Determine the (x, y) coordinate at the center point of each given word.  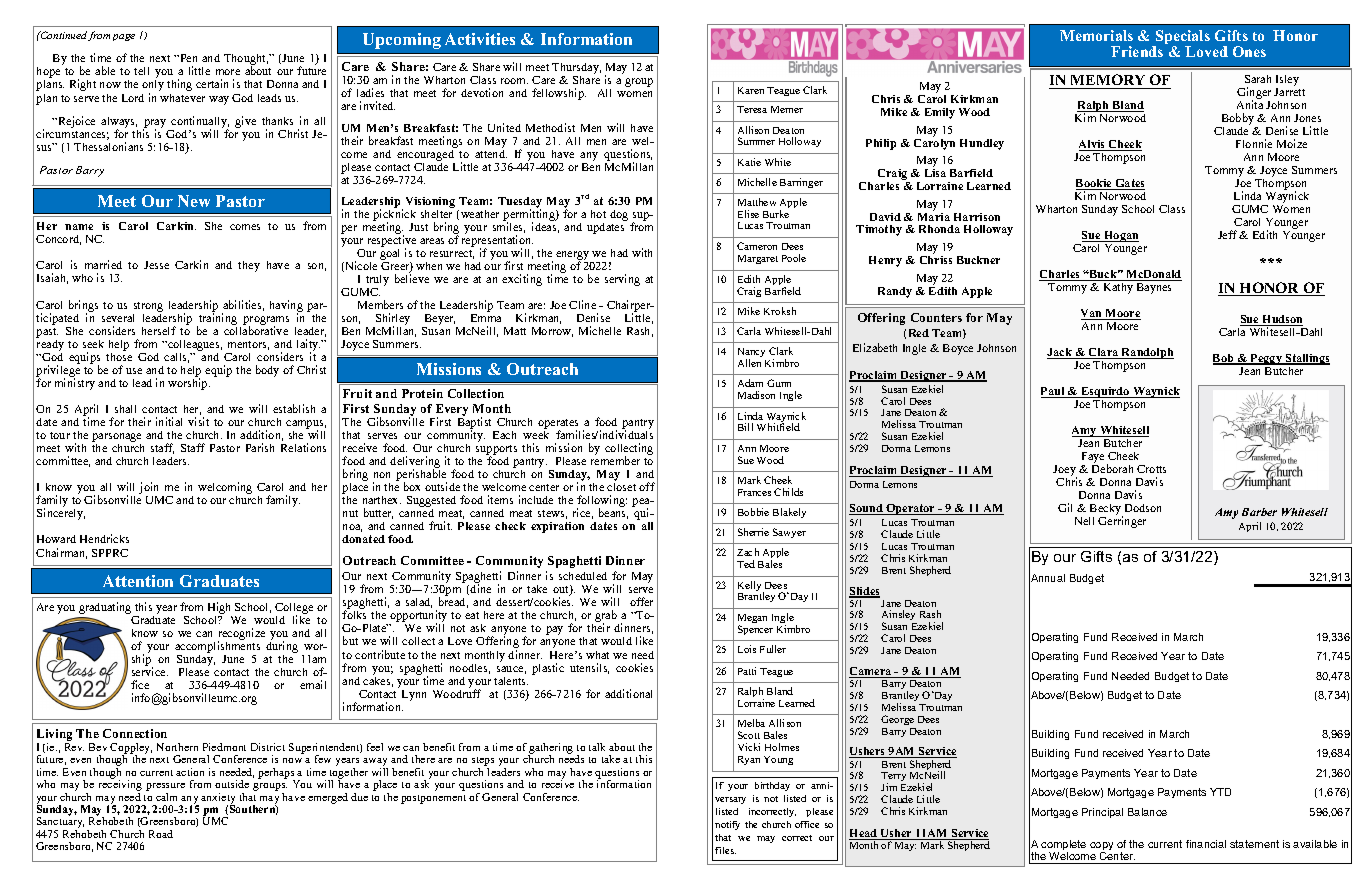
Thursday (576, 68)
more (228, 72)
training (217, 319)
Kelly (751, 587)
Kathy (1118, 288)
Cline (582, 304)
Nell (1084, 521)
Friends (1137, 51)
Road (161, 834)
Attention (138, 581)
